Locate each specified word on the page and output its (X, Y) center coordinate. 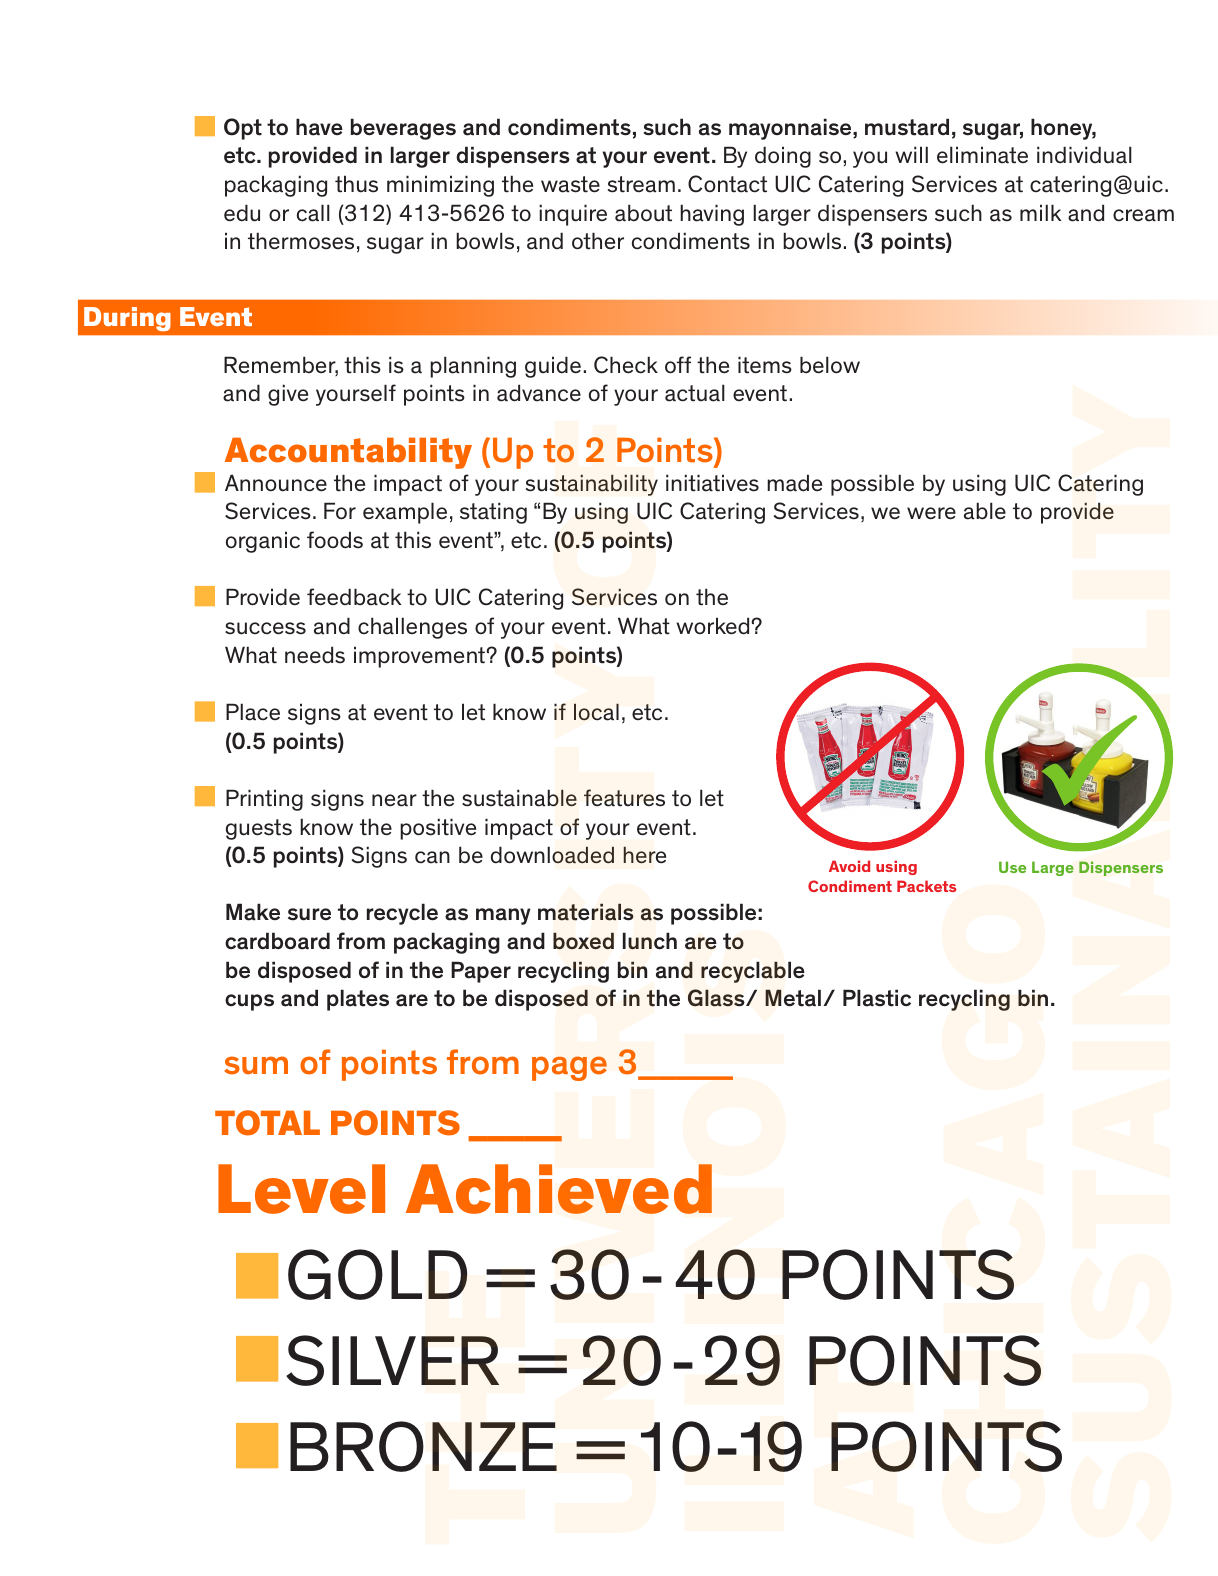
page (569, 1068)
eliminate (982, 155)
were (931, 513)
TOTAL (267, 1123)
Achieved (559, 1189)
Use (1012, 867)
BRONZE (423, 1446)
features (624, 798)
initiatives (712, 483)
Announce (276, 483)
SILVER (392, 1360)
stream (641, 184)
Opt (243, 129)
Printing (264, 800)
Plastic (877, 998)
